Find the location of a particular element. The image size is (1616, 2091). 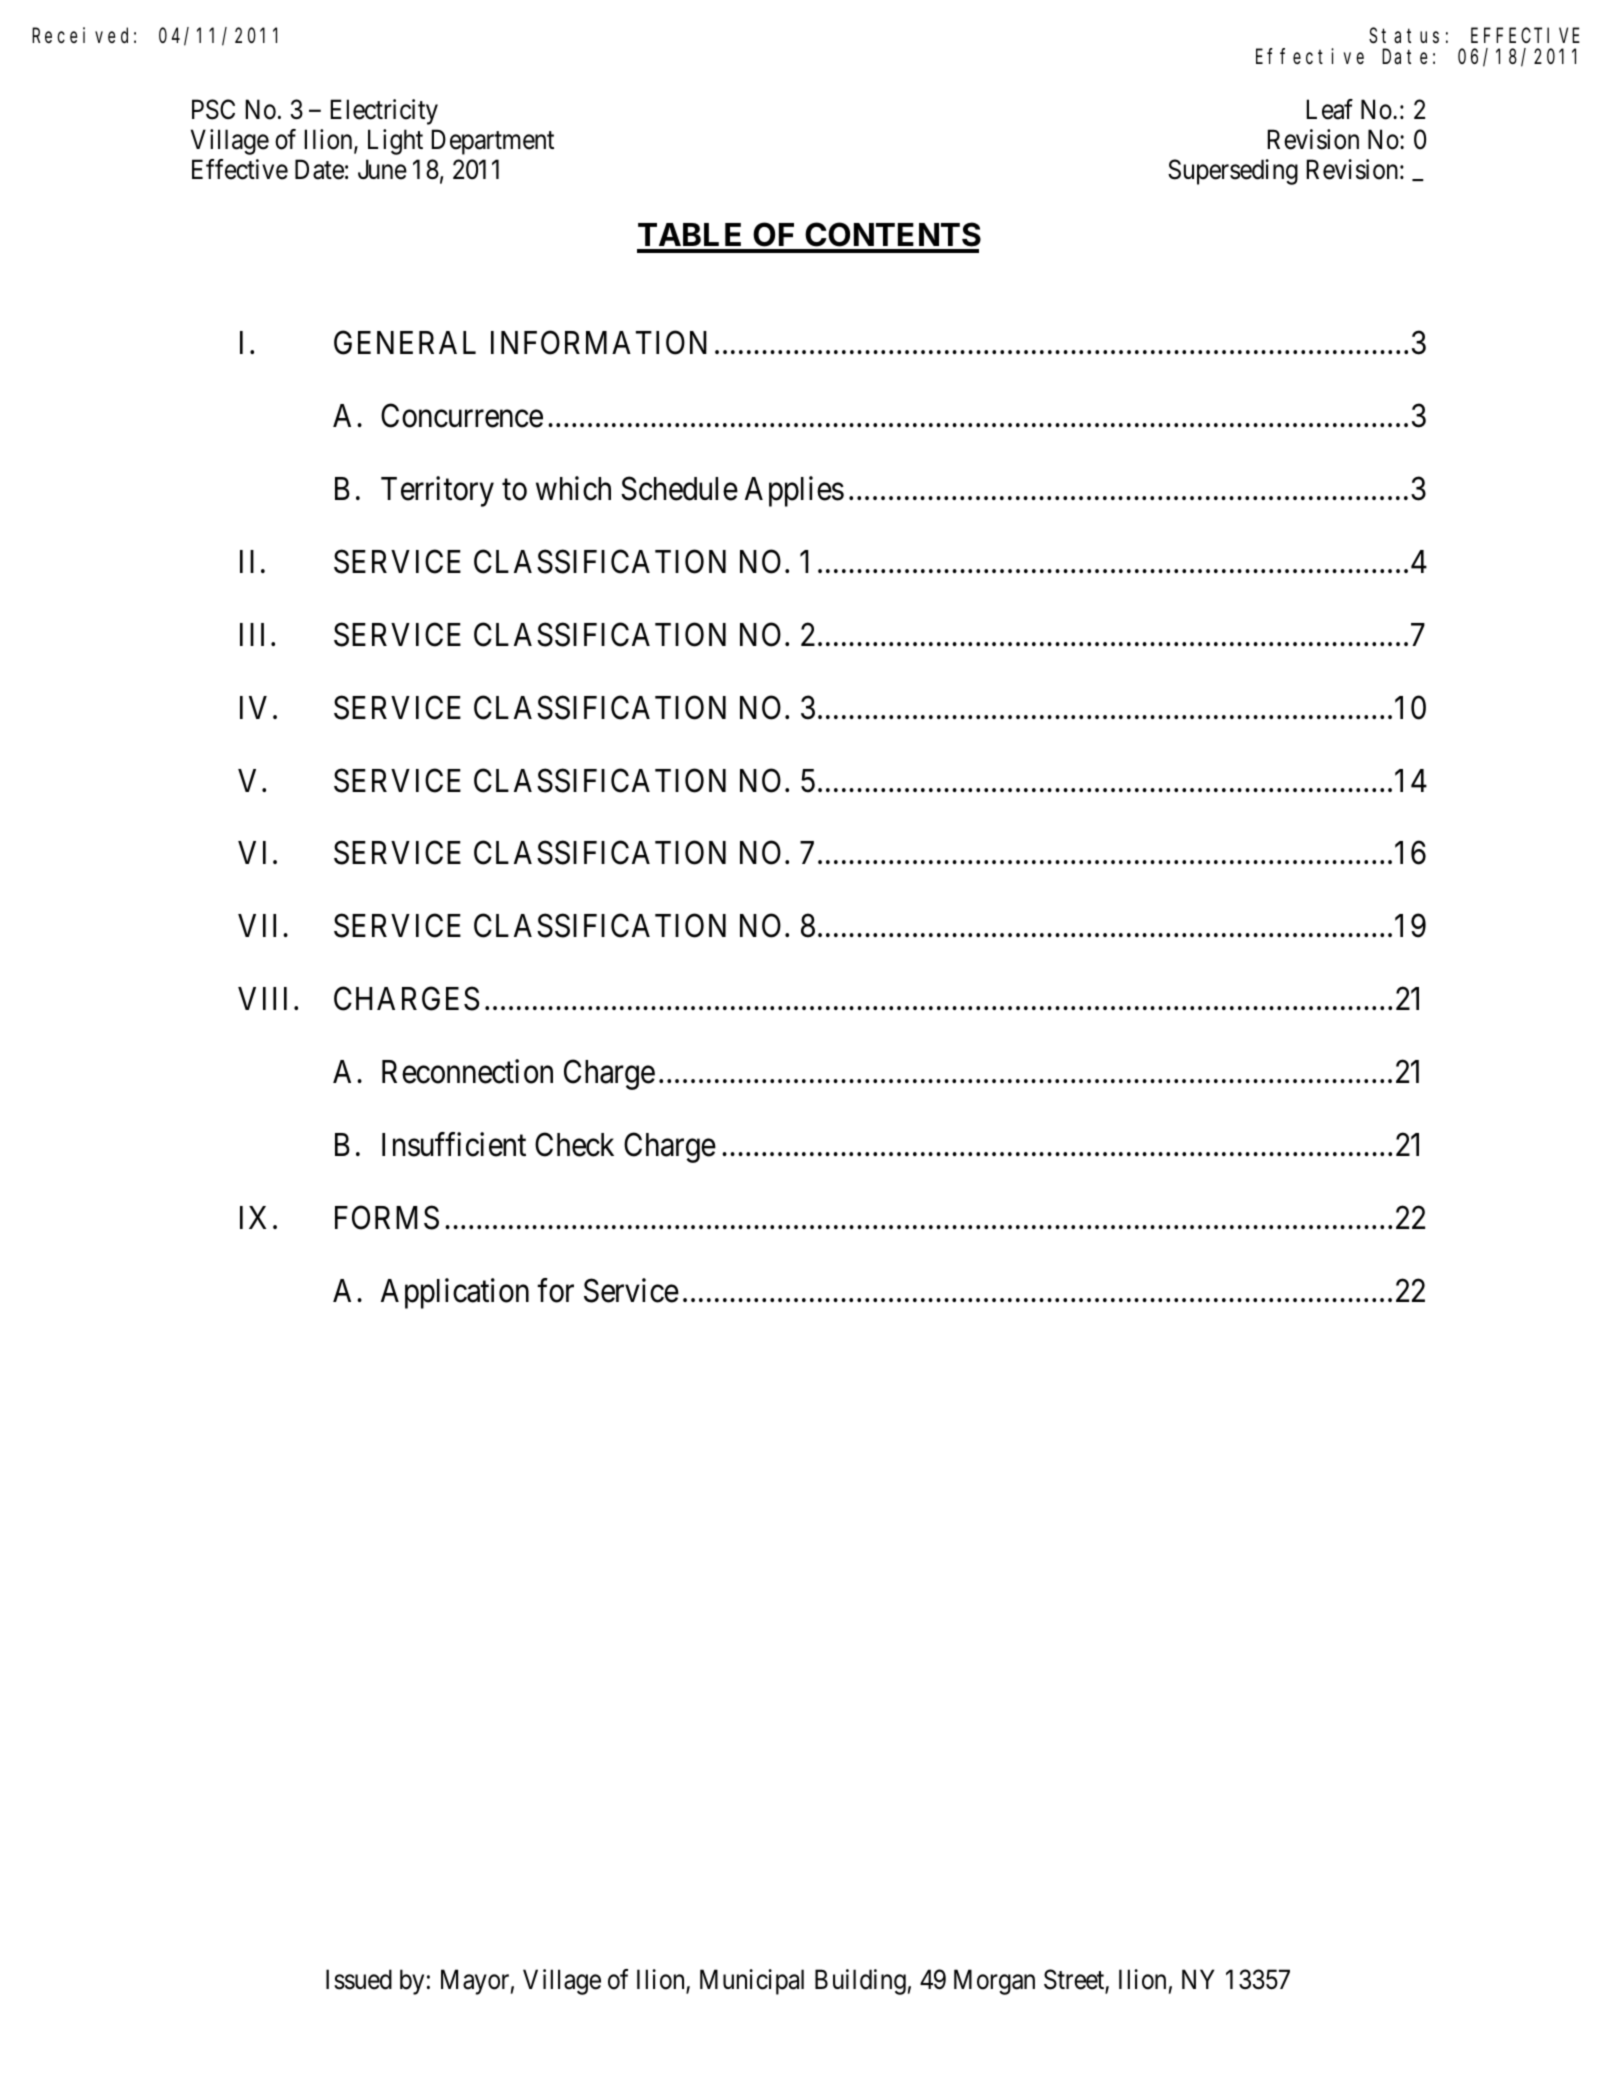

TABLE is located at coordinates (689, 234).
